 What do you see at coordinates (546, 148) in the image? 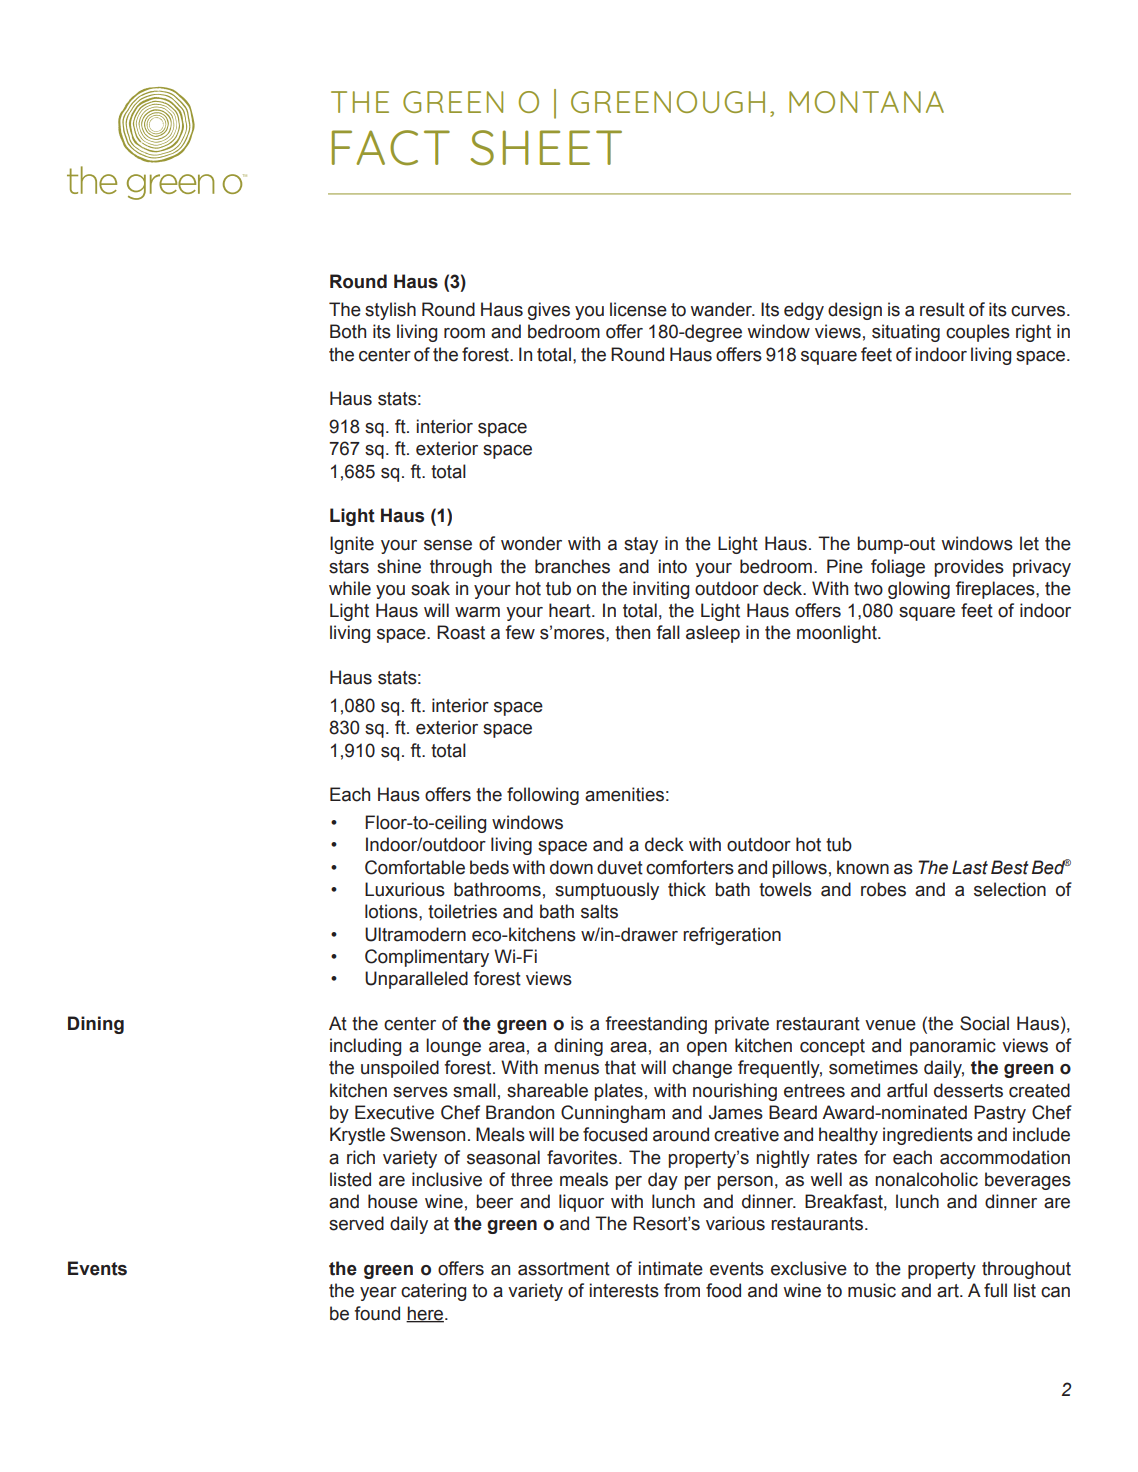
I see `SHEET` at bounding box center [546, 148].
